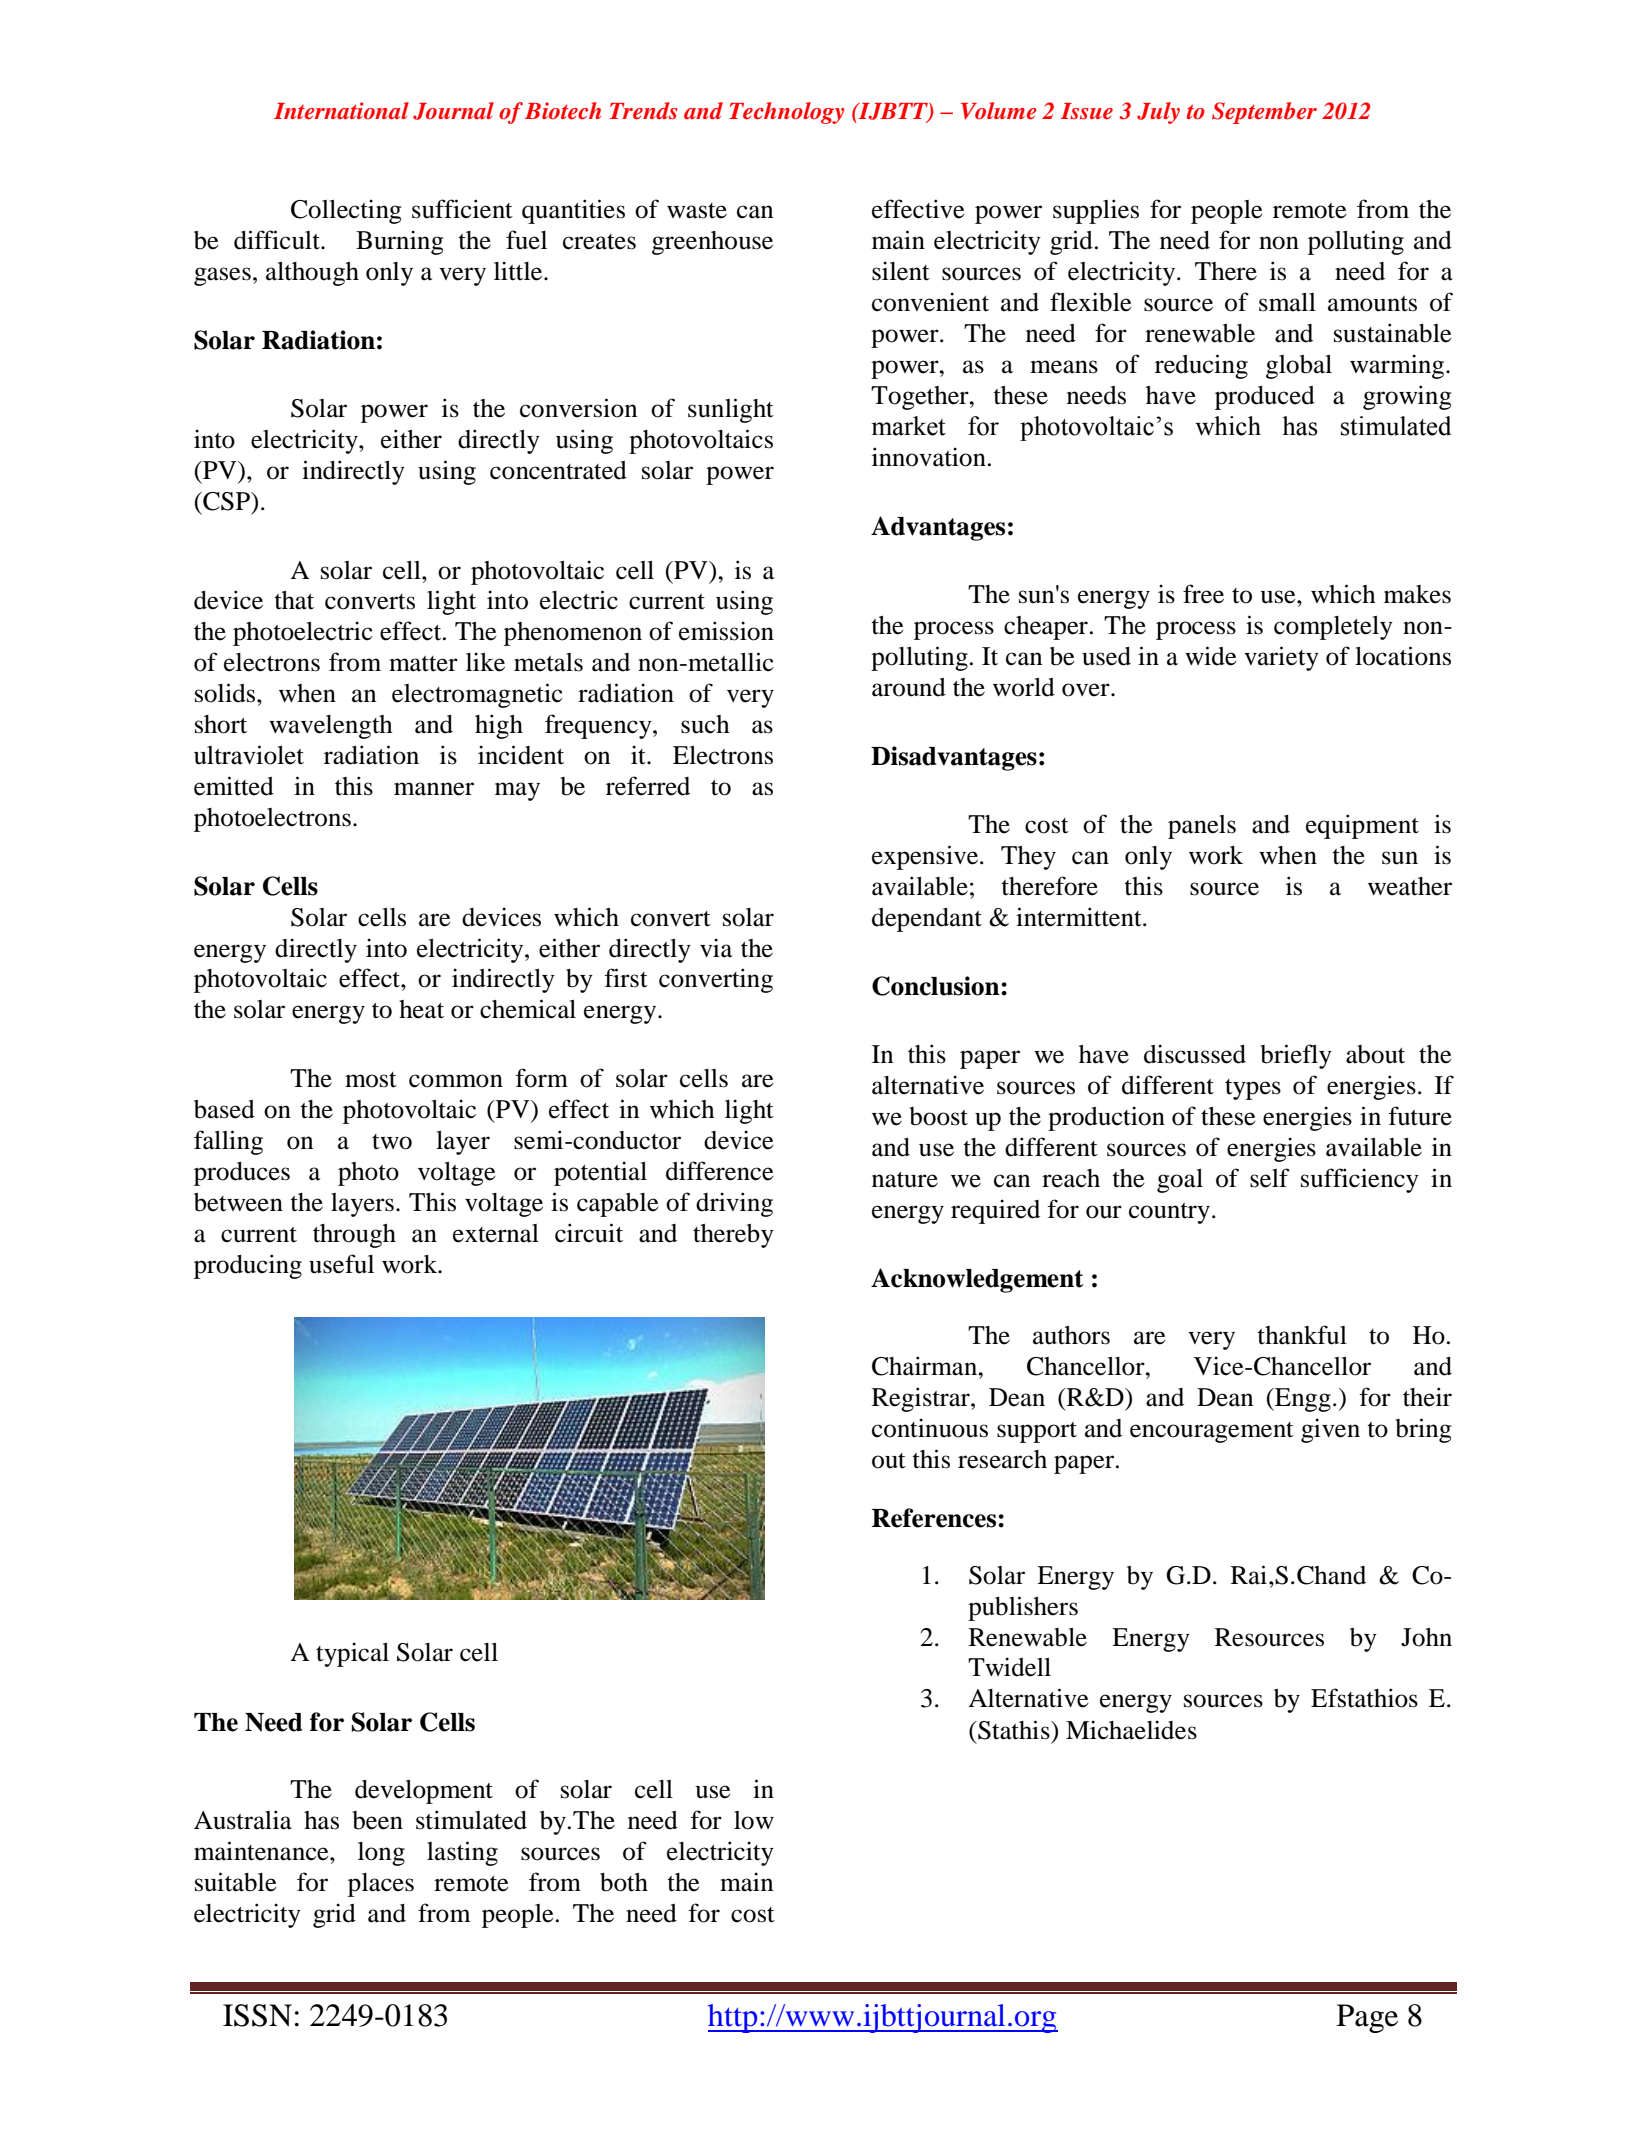 Image resolution: width=1646 pixels, height=2131 pixels. What do you see at coordinates (1302, 1335) in the screenshot?
I see `thankful` at bounding box center [1302, 1335].
